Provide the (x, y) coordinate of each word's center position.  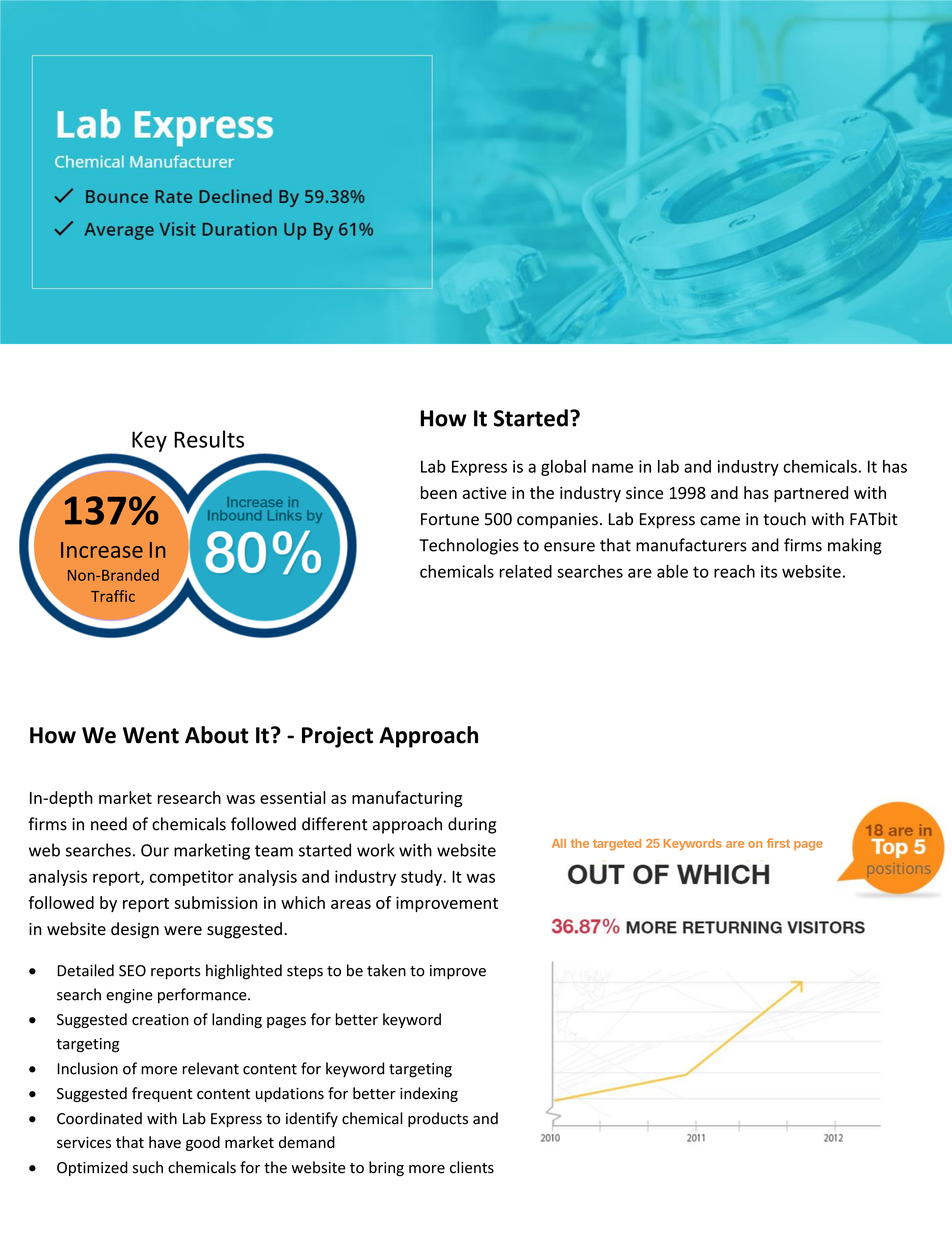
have (165, 1142)
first (778, 843)
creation (160, 1020)
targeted (617, 845)
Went (151, 735)
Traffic (113, 596)
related (525, 571)
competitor (192, 878)
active (485, 492)
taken (386, 970)
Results (209, 439)
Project (337, 737)
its (769, 571)
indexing (429, 1094)
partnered (811, 494)
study (422, 878)
